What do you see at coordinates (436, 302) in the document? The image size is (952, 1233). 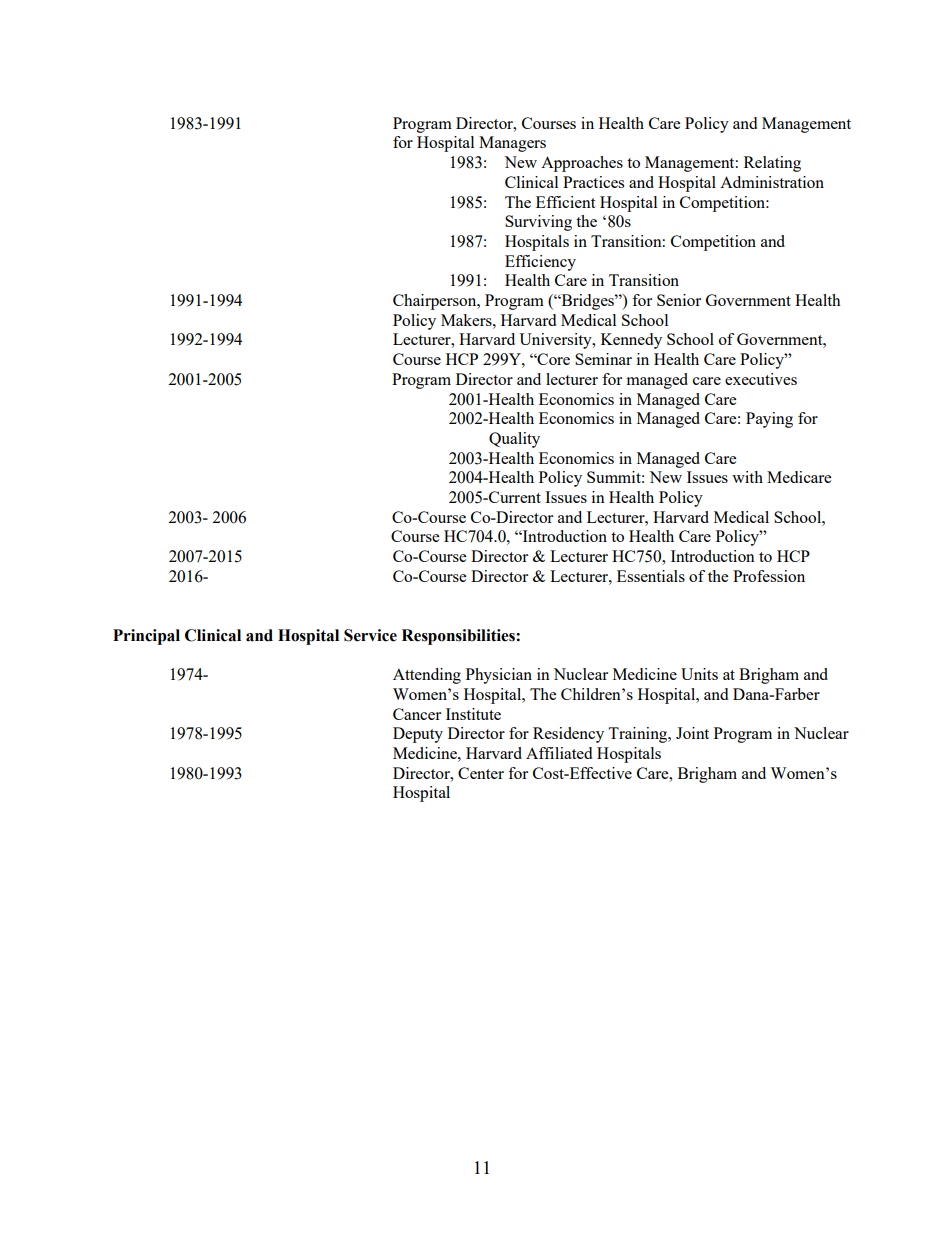 I see `Chairperson` at bounding box center [436, 302].
